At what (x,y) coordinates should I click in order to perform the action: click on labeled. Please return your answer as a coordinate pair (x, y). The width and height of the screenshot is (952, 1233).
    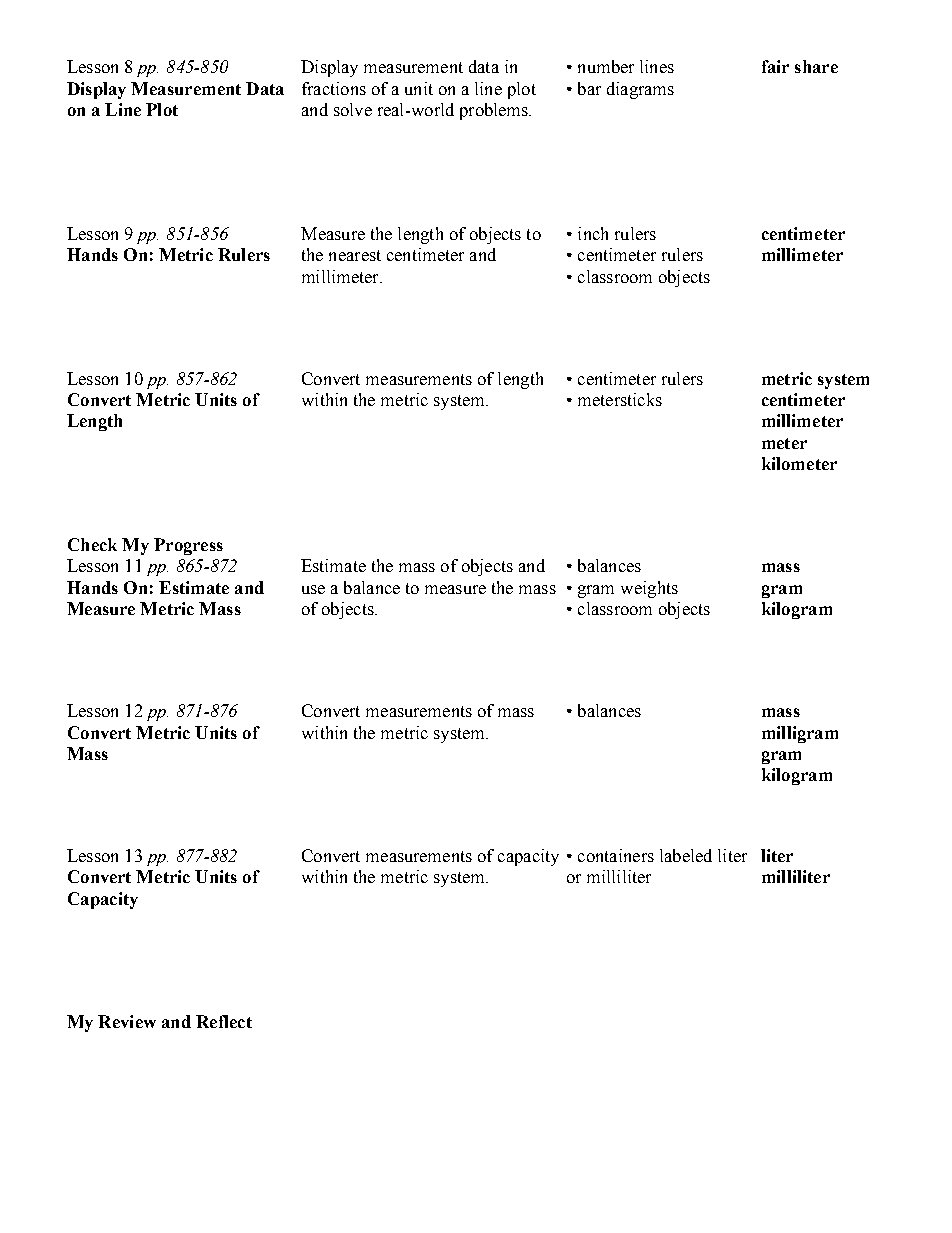
    Looking at the image, I should click on (686, 855).
